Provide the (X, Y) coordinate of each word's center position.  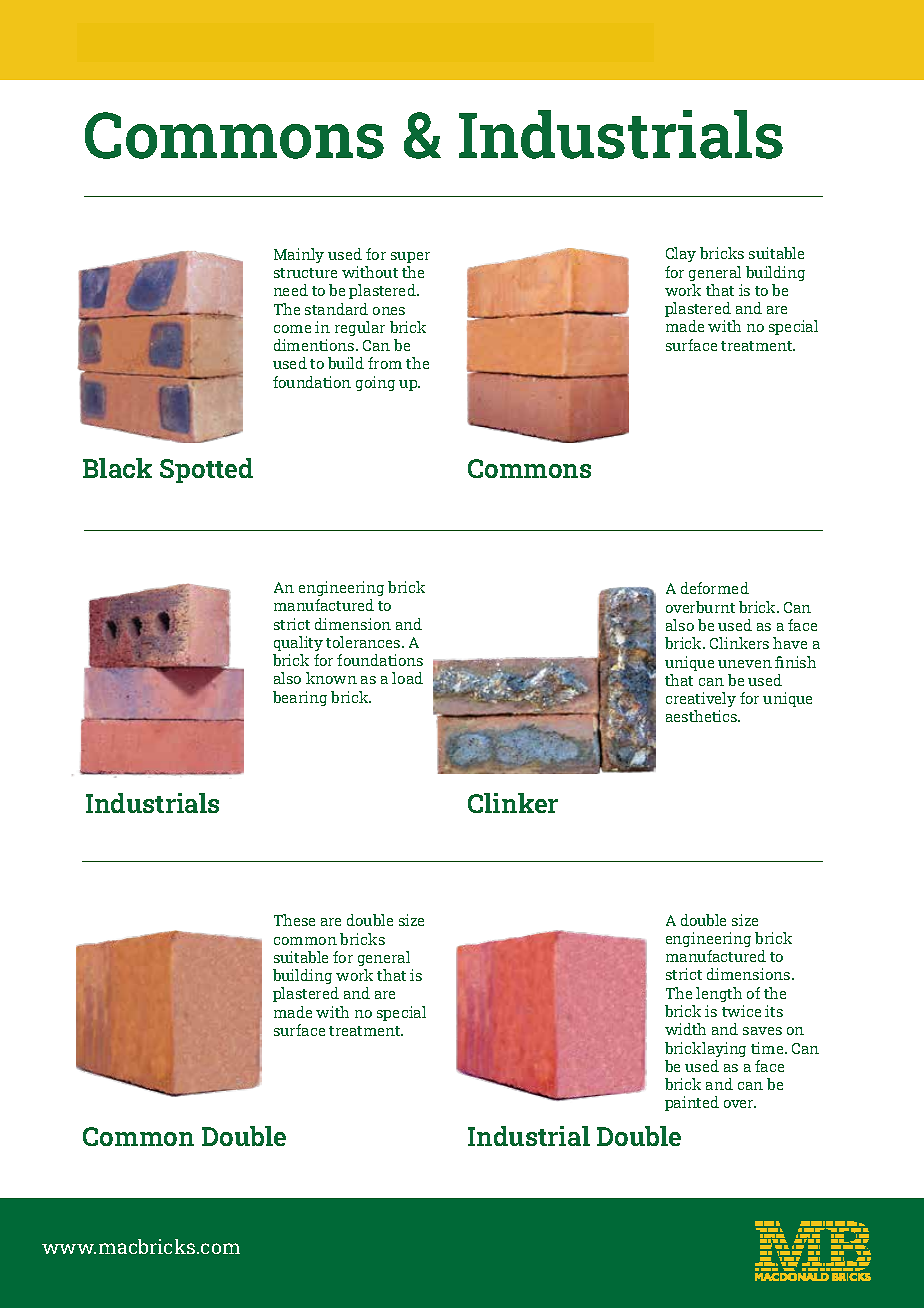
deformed (715, 588)
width (685, 1029)
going (375, 383)
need (291, 290)
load (407, 678)
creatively (701, 699)
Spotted (206, 470)
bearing (300, 698)
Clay (681, 254)
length (719, 994)
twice (741, 1011)
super (410, 257)
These (294, 920)
